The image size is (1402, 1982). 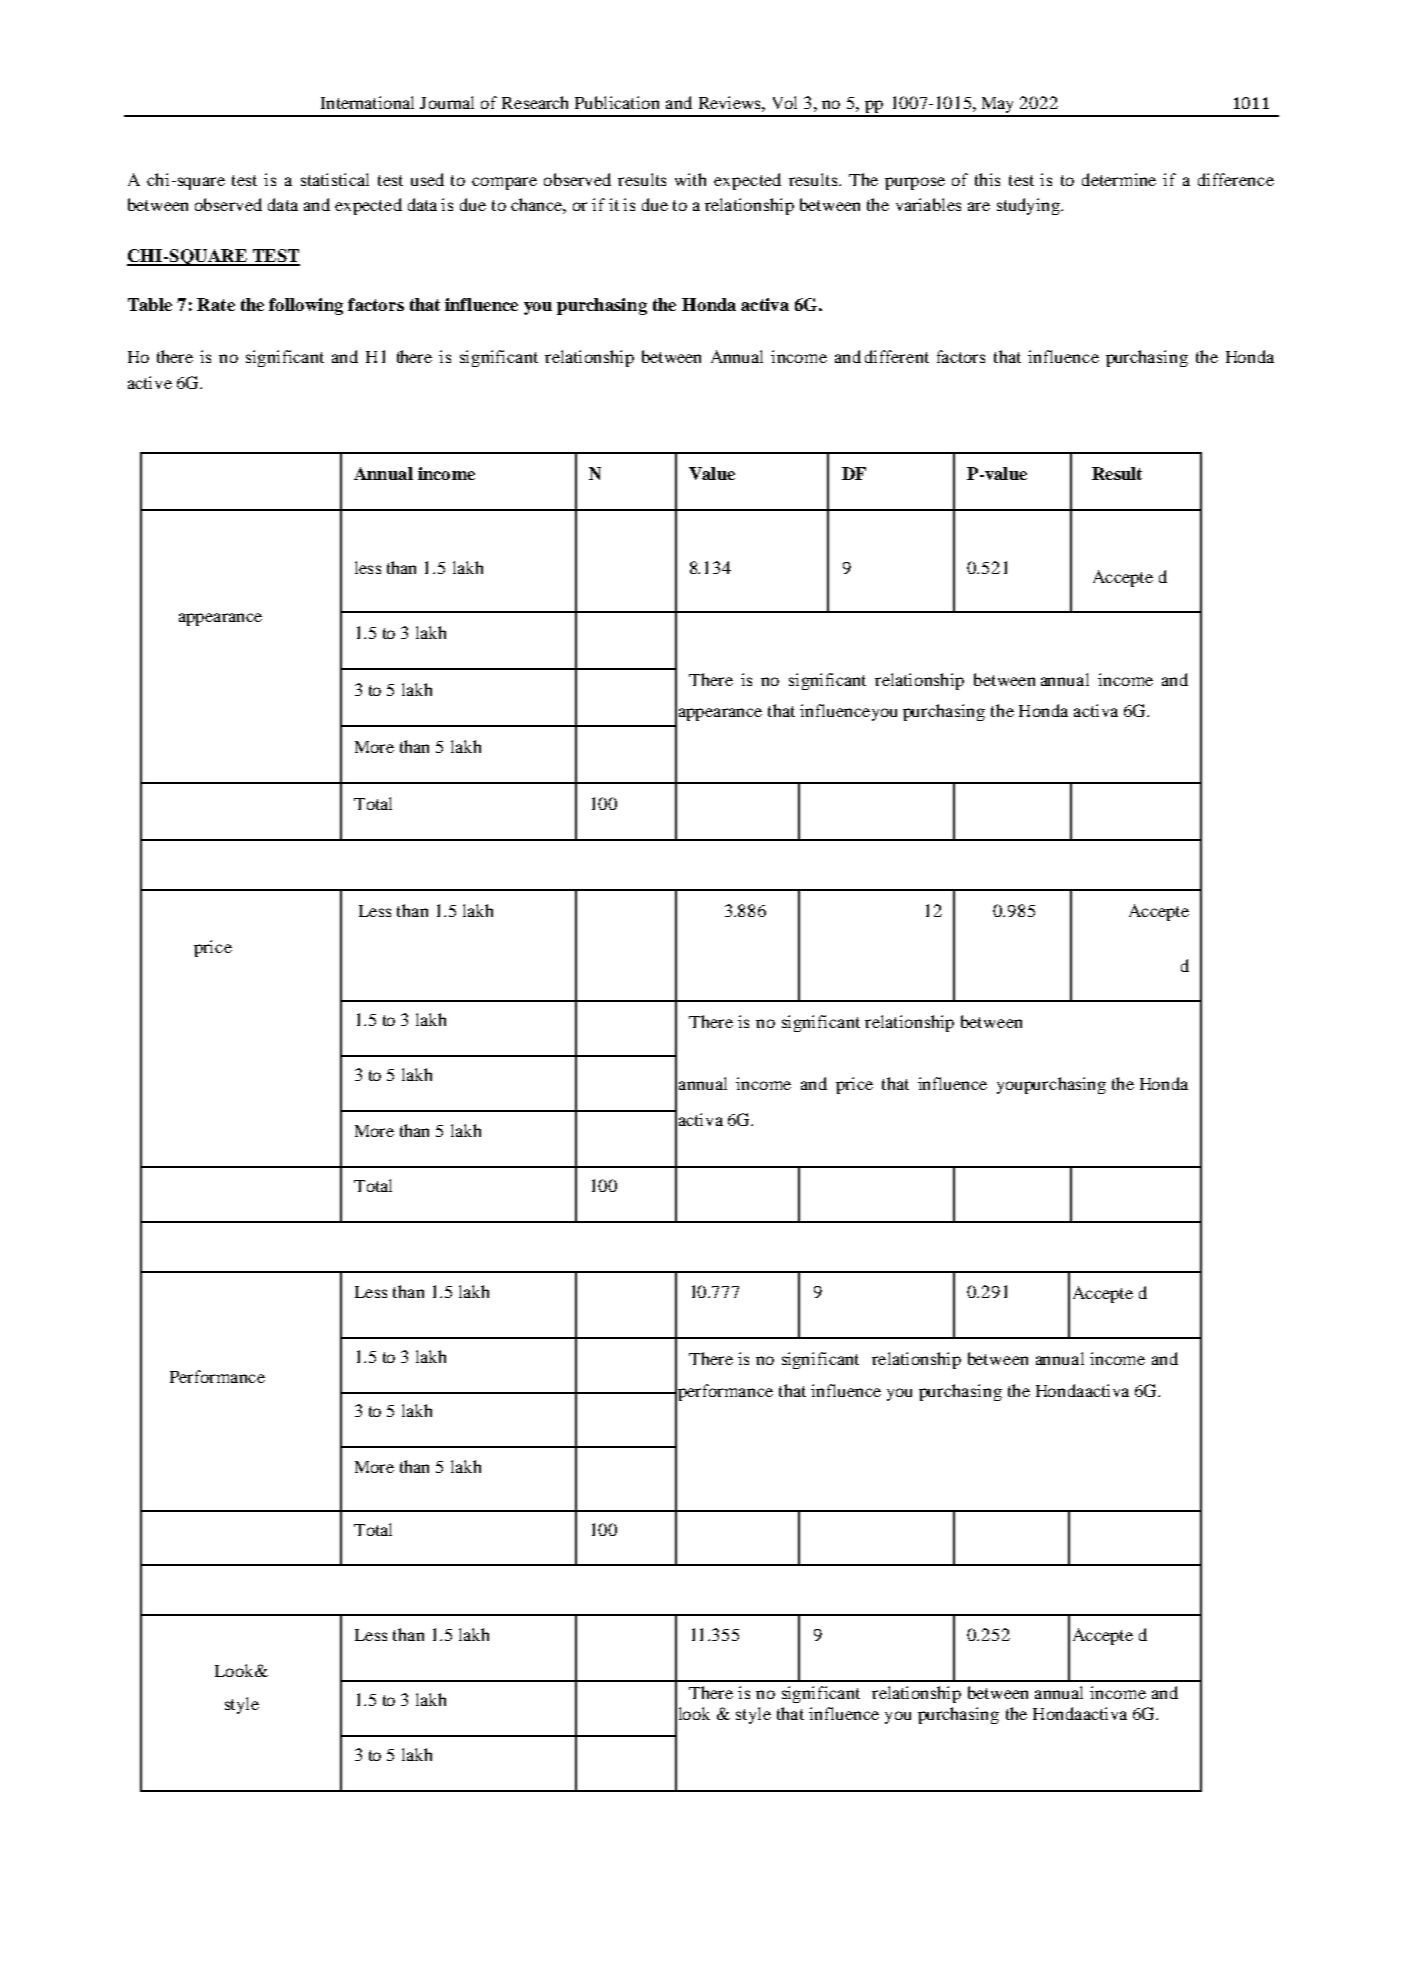 I want to click on studying, so click(x=1030, y=206).
